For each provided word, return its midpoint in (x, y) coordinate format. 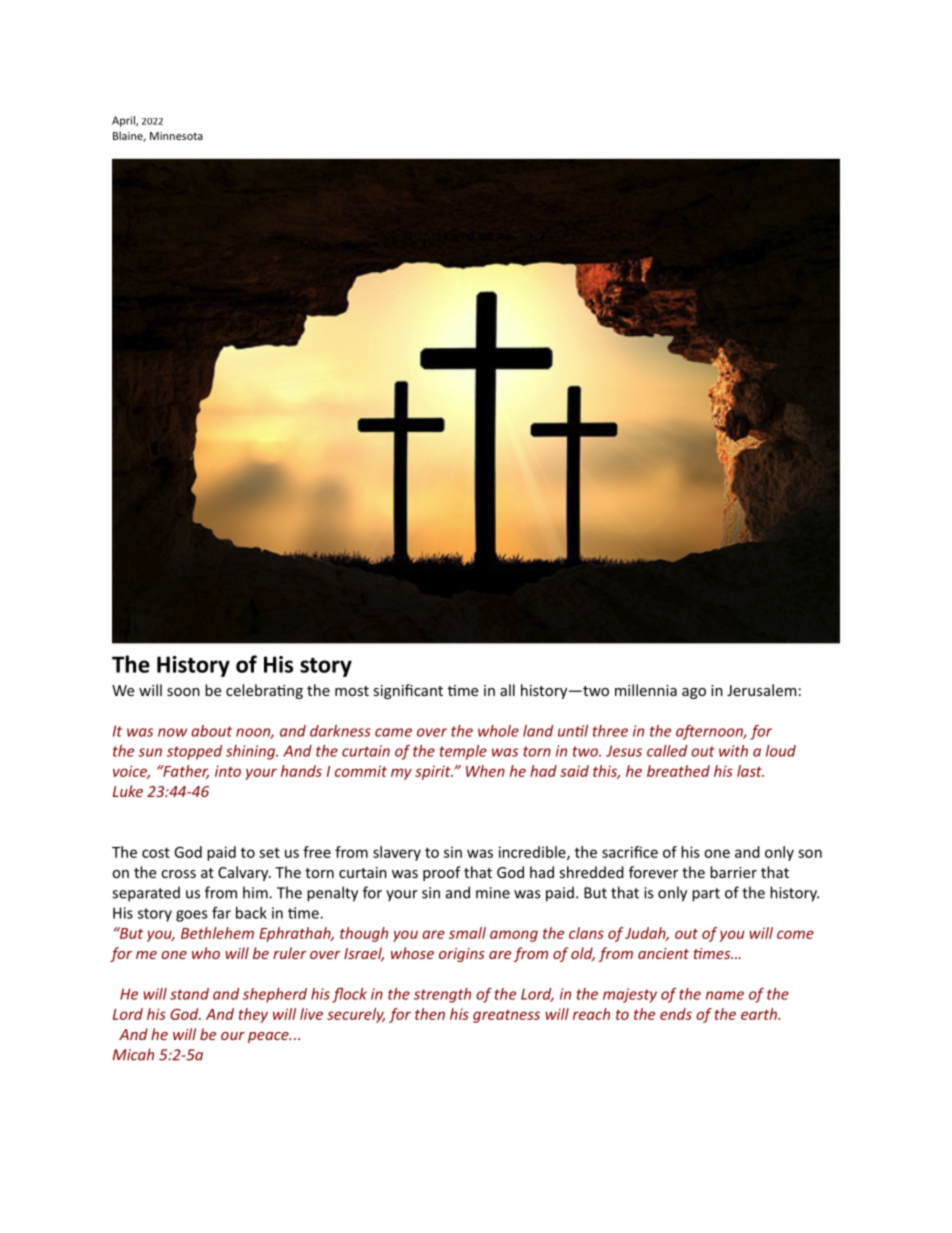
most (352, 691)
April (124, 121)
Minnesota (176, 136)
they (253, 1015)
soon (183, 692)
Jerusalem (761, 690)
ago (694, 693)
